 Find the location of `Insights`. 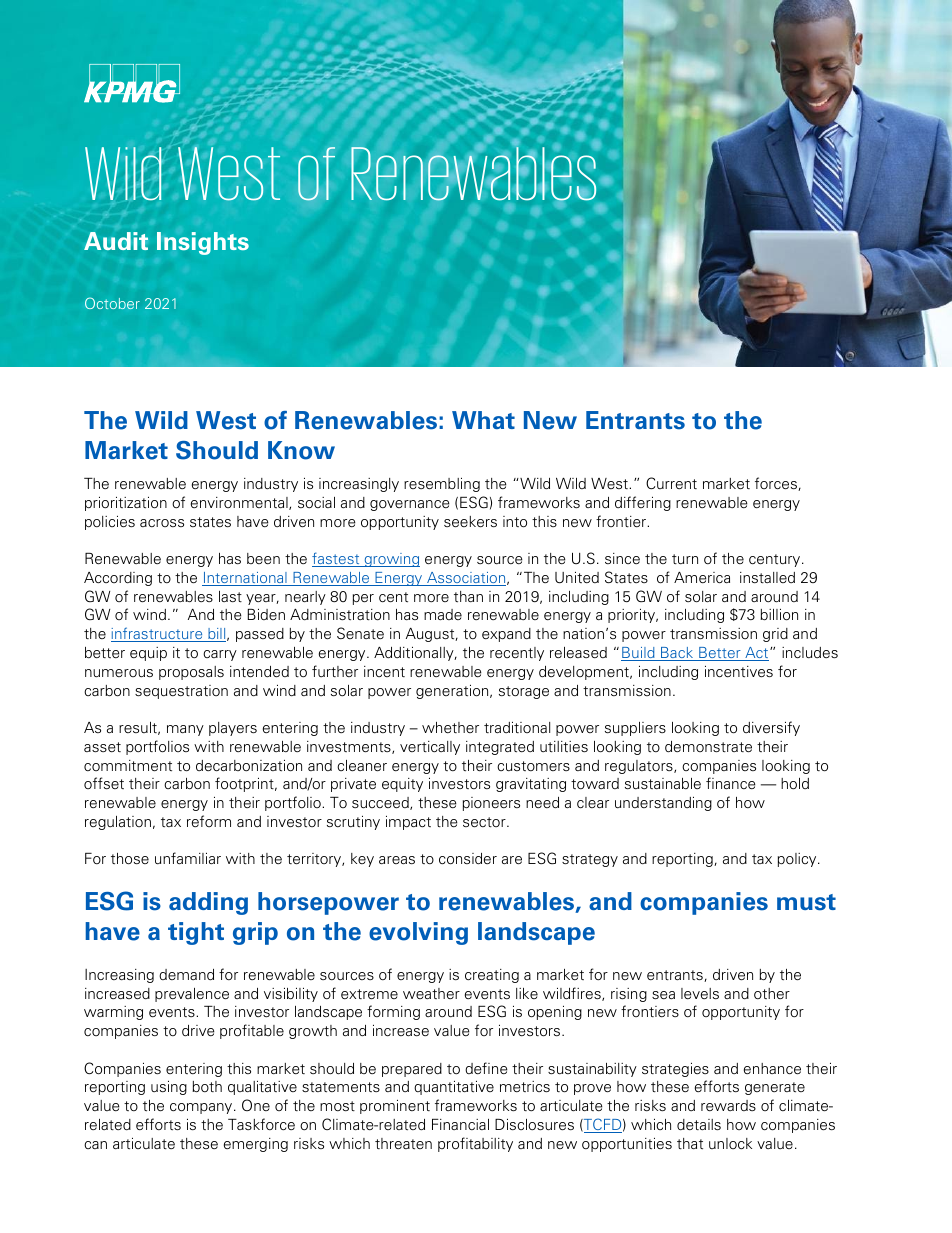

Insights is located at coordinates (203, 243).
